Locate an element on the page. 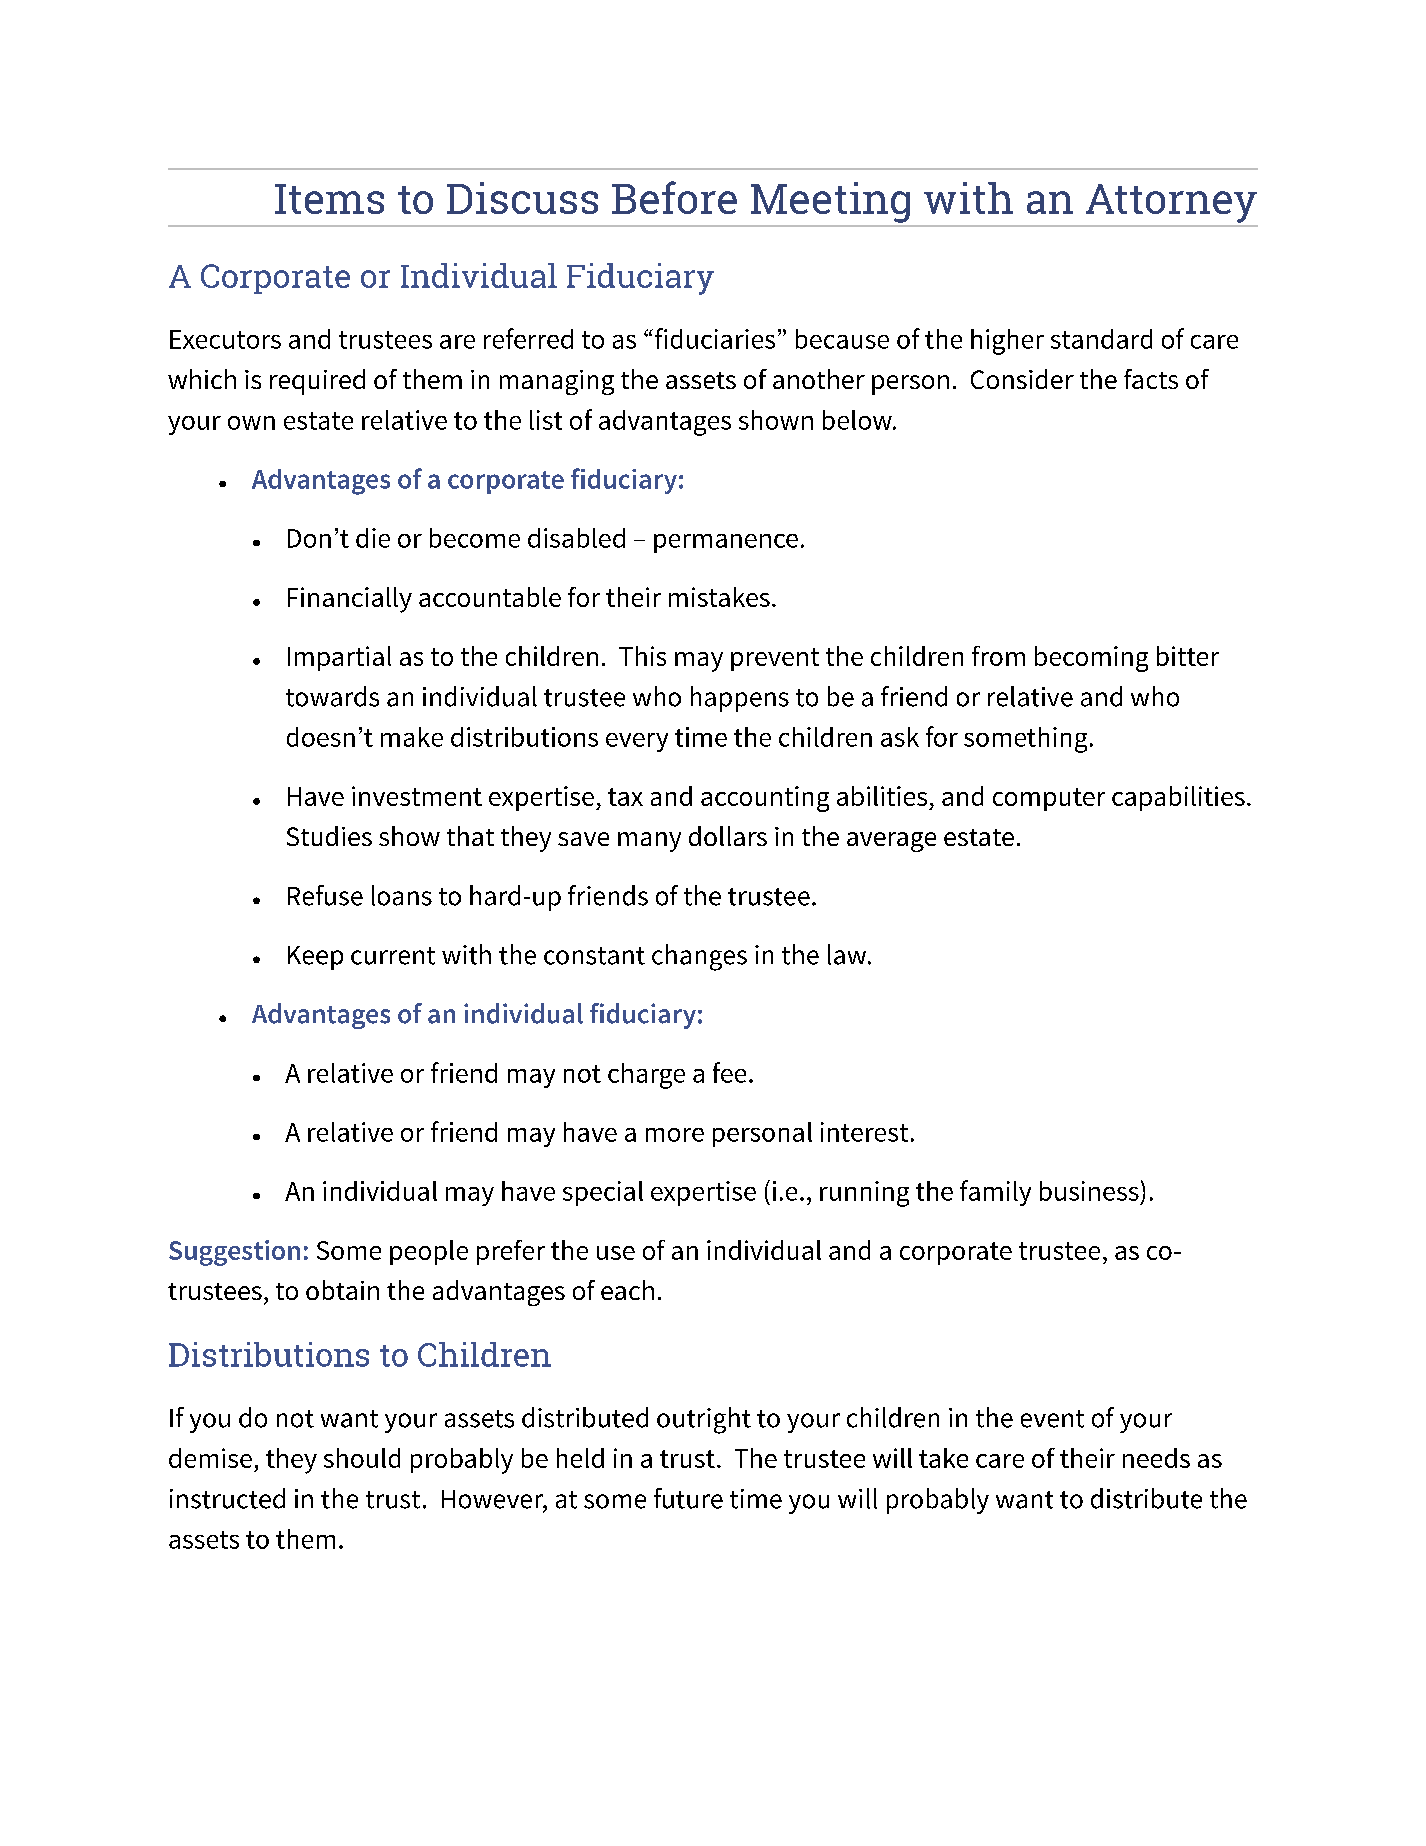 The image size is (1426, 1846). Studies is located at coordinates (329, 836).
